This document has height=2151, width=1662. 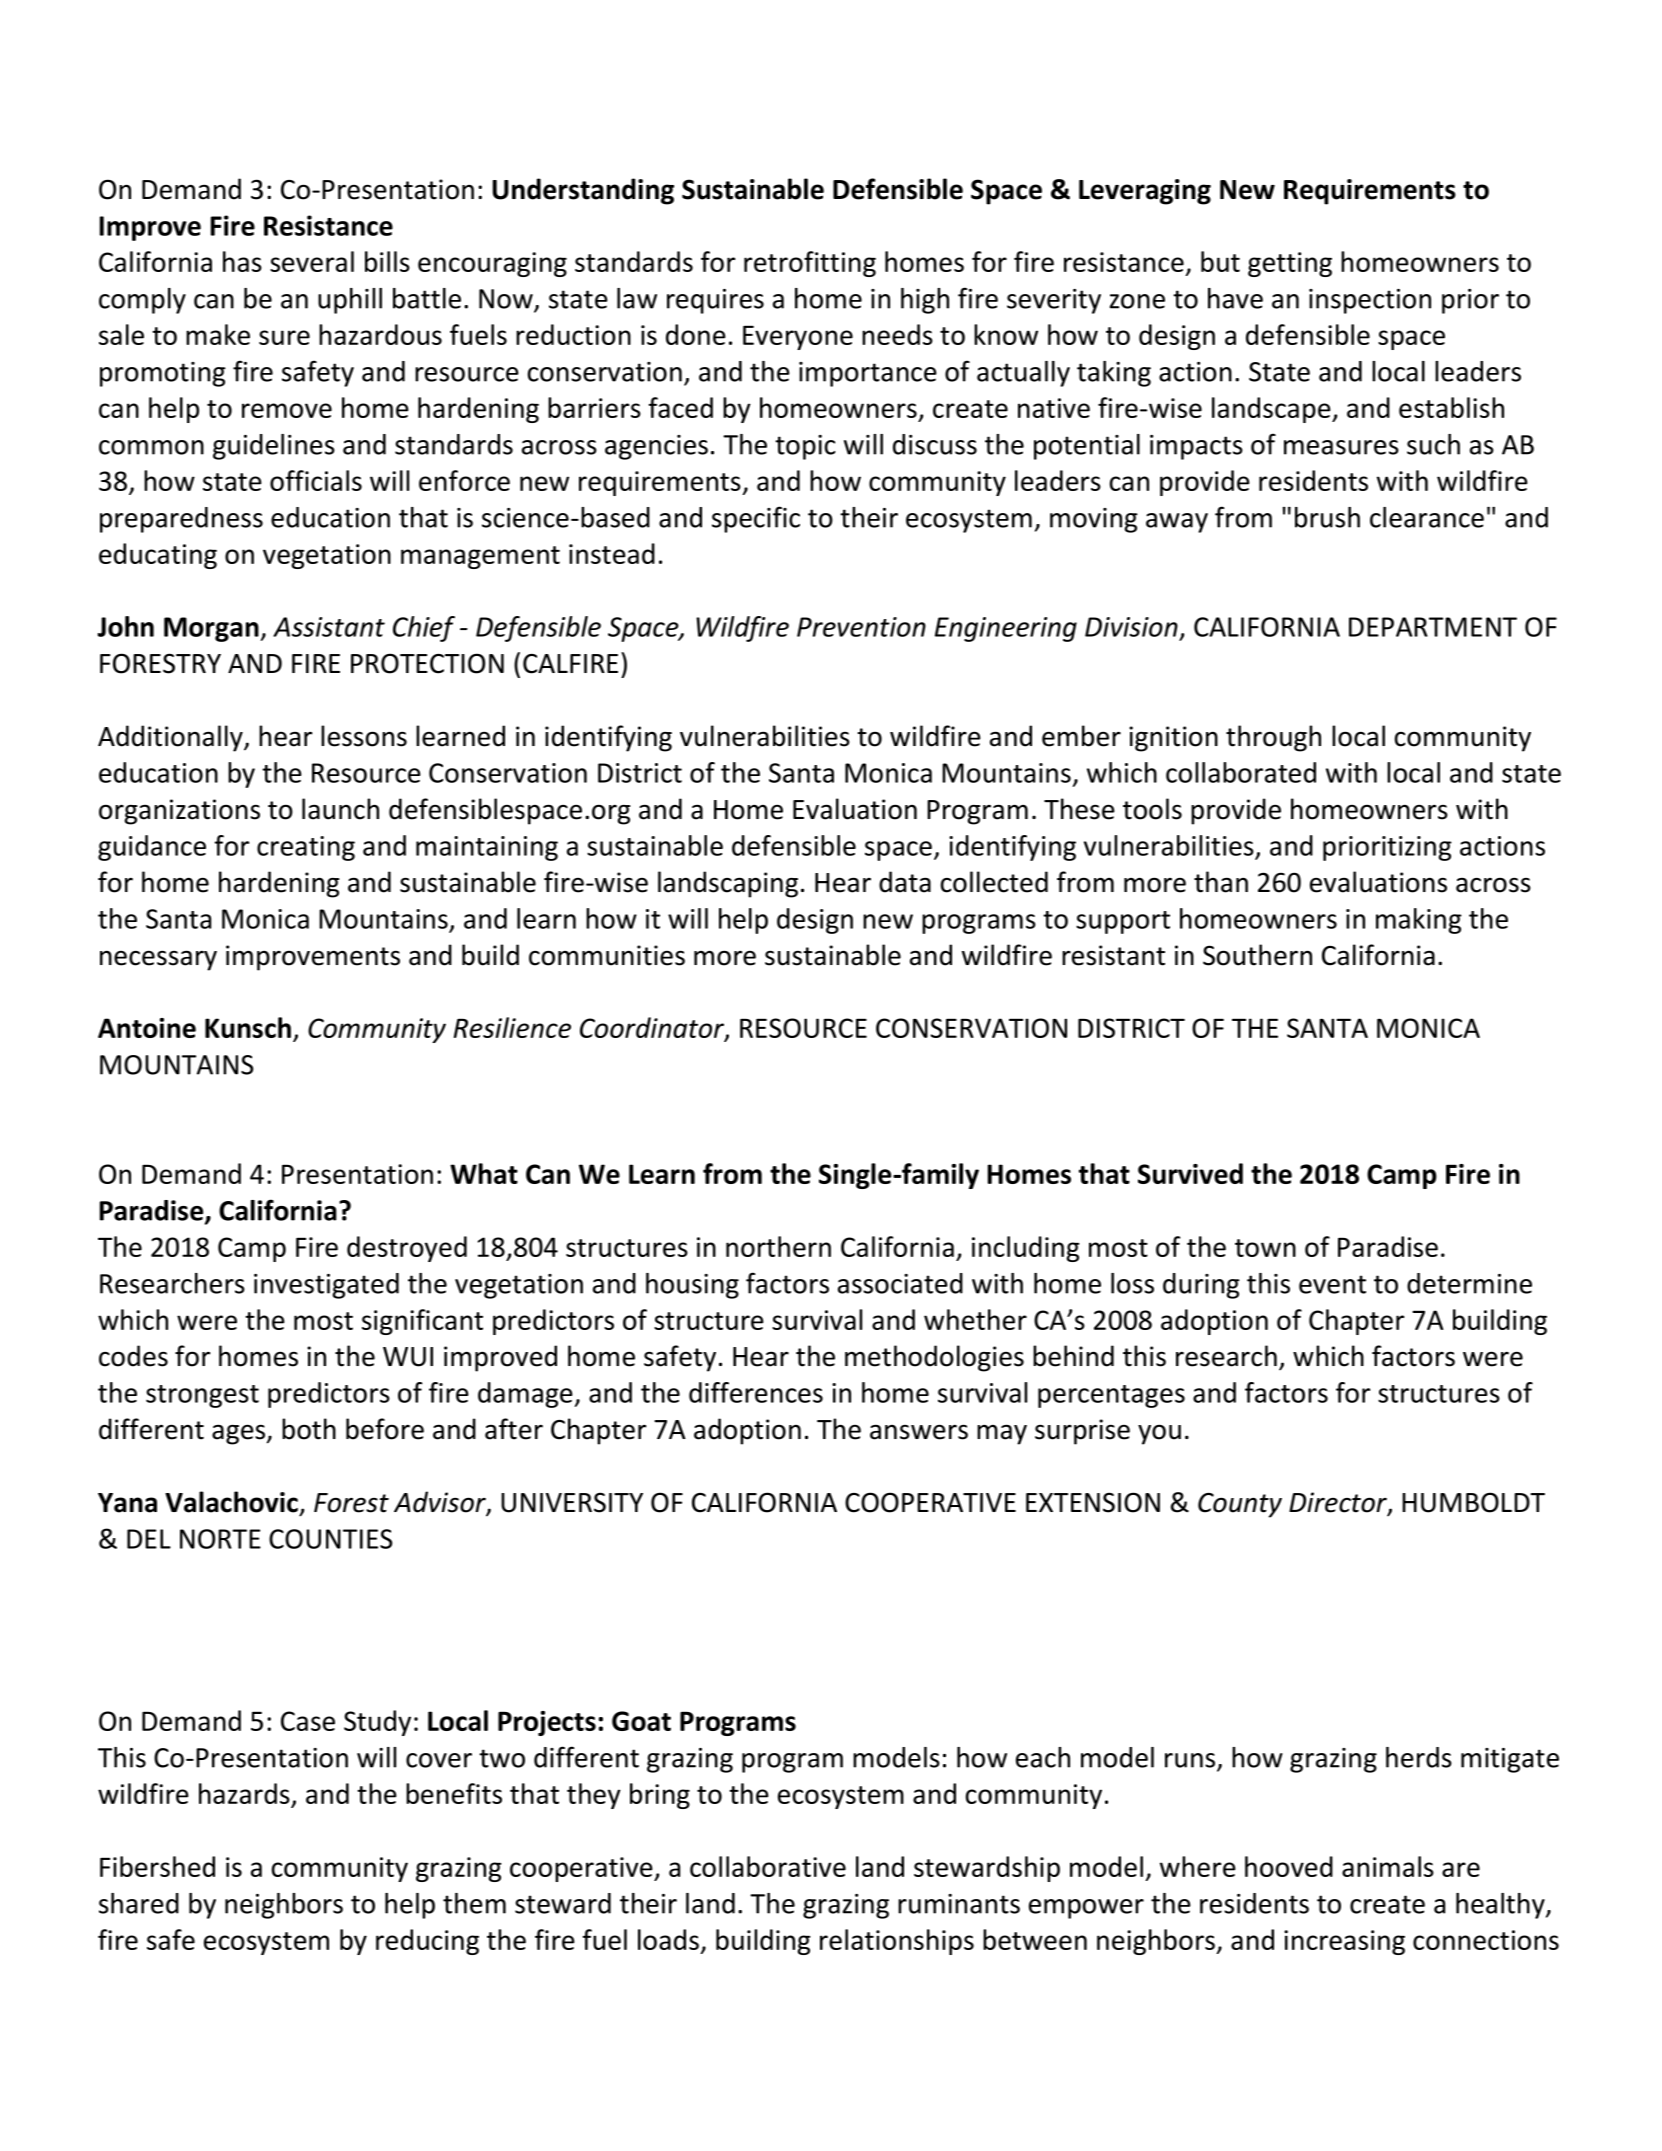 I want to click on answers, so click(x=919, y=1432).
